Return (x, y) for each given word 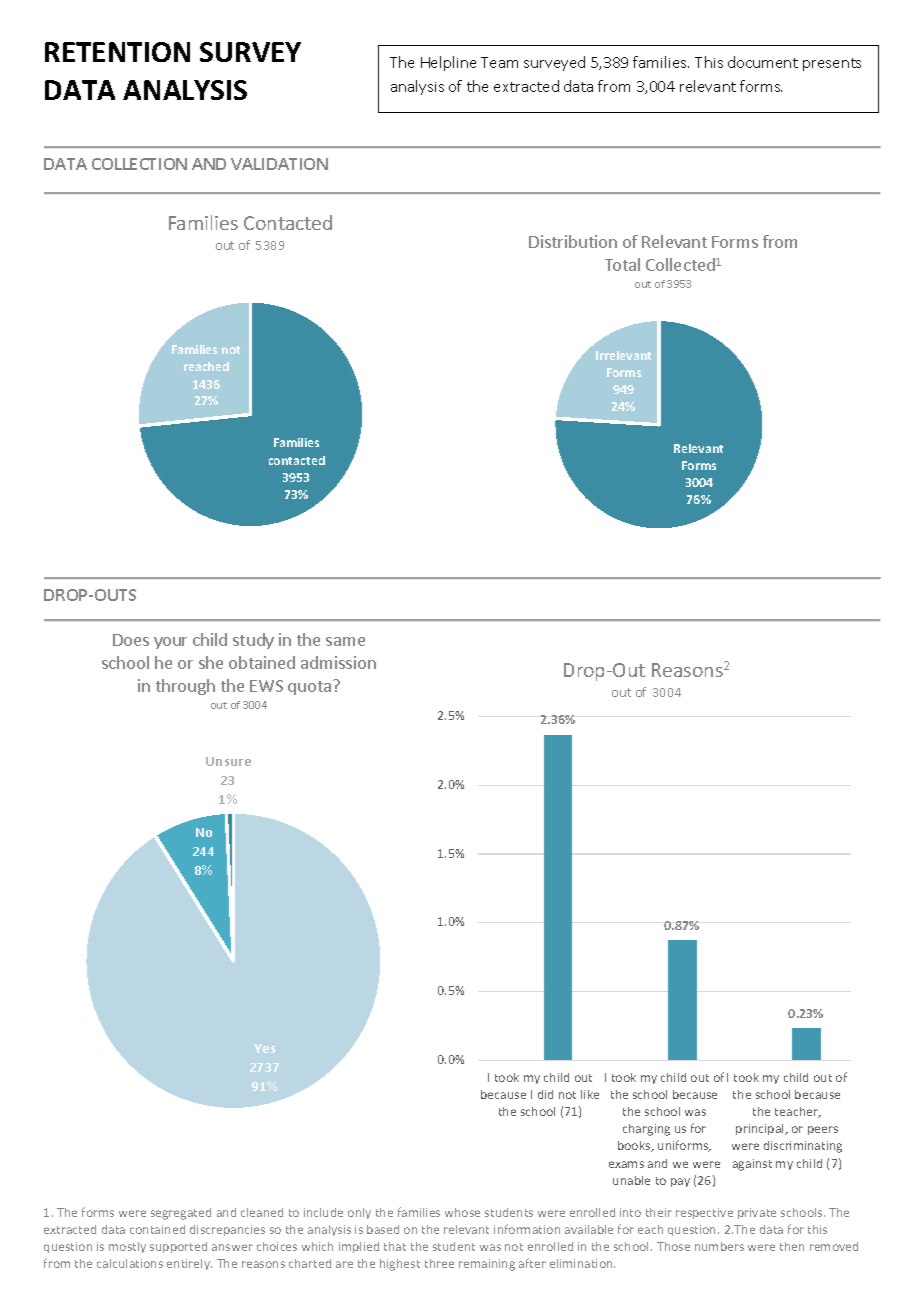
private (757, 1213)
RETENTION (117, 52)
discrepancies (227, 1230)
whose (462, 1212)
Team (499, 62)
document (763, 62)
